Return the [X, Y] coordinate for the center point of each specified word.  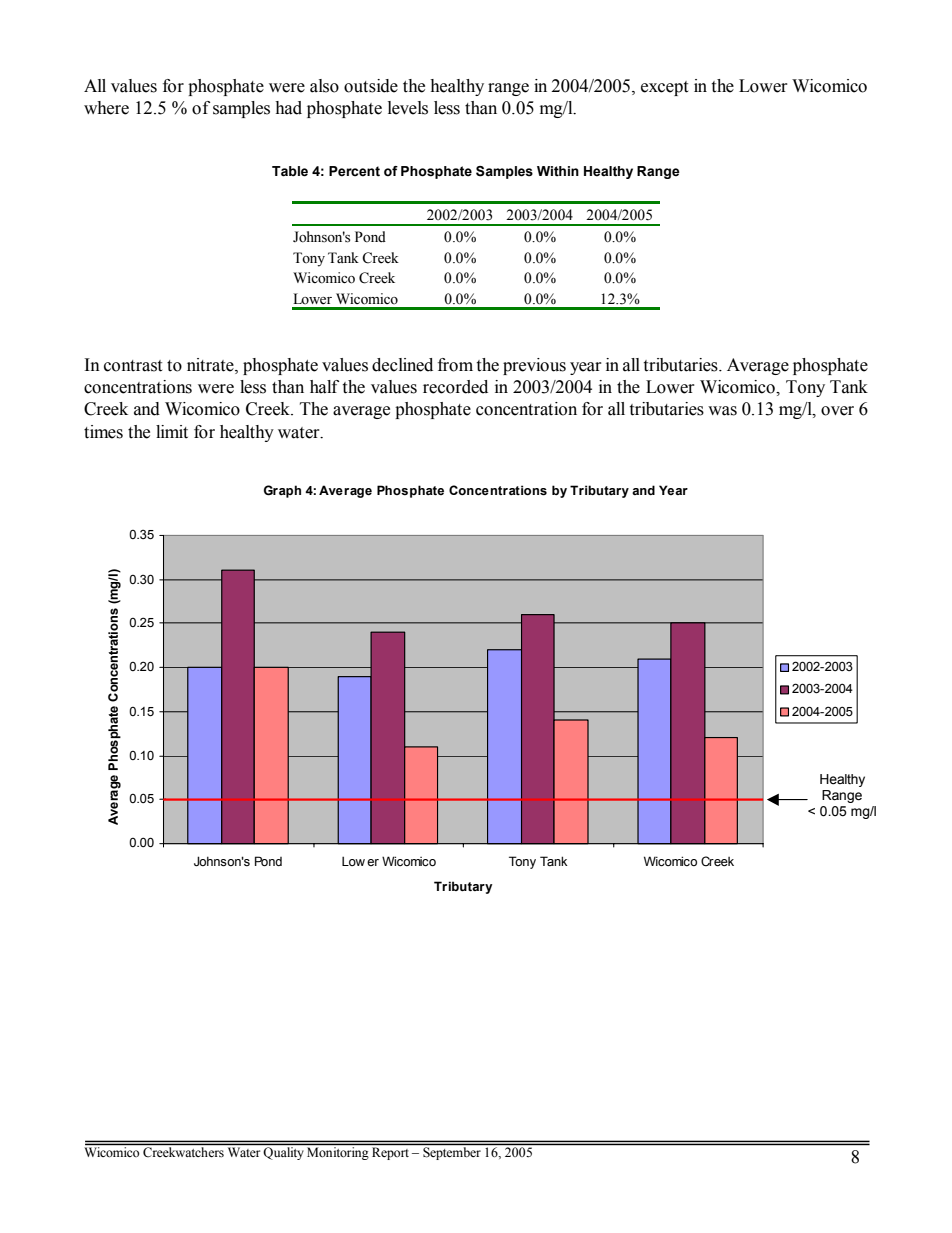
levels [408, 108]
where [106, 108]
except [664, 88]
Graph [282, 491]
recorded [455, 387]
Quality [283, 1153]
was [722, 411]
